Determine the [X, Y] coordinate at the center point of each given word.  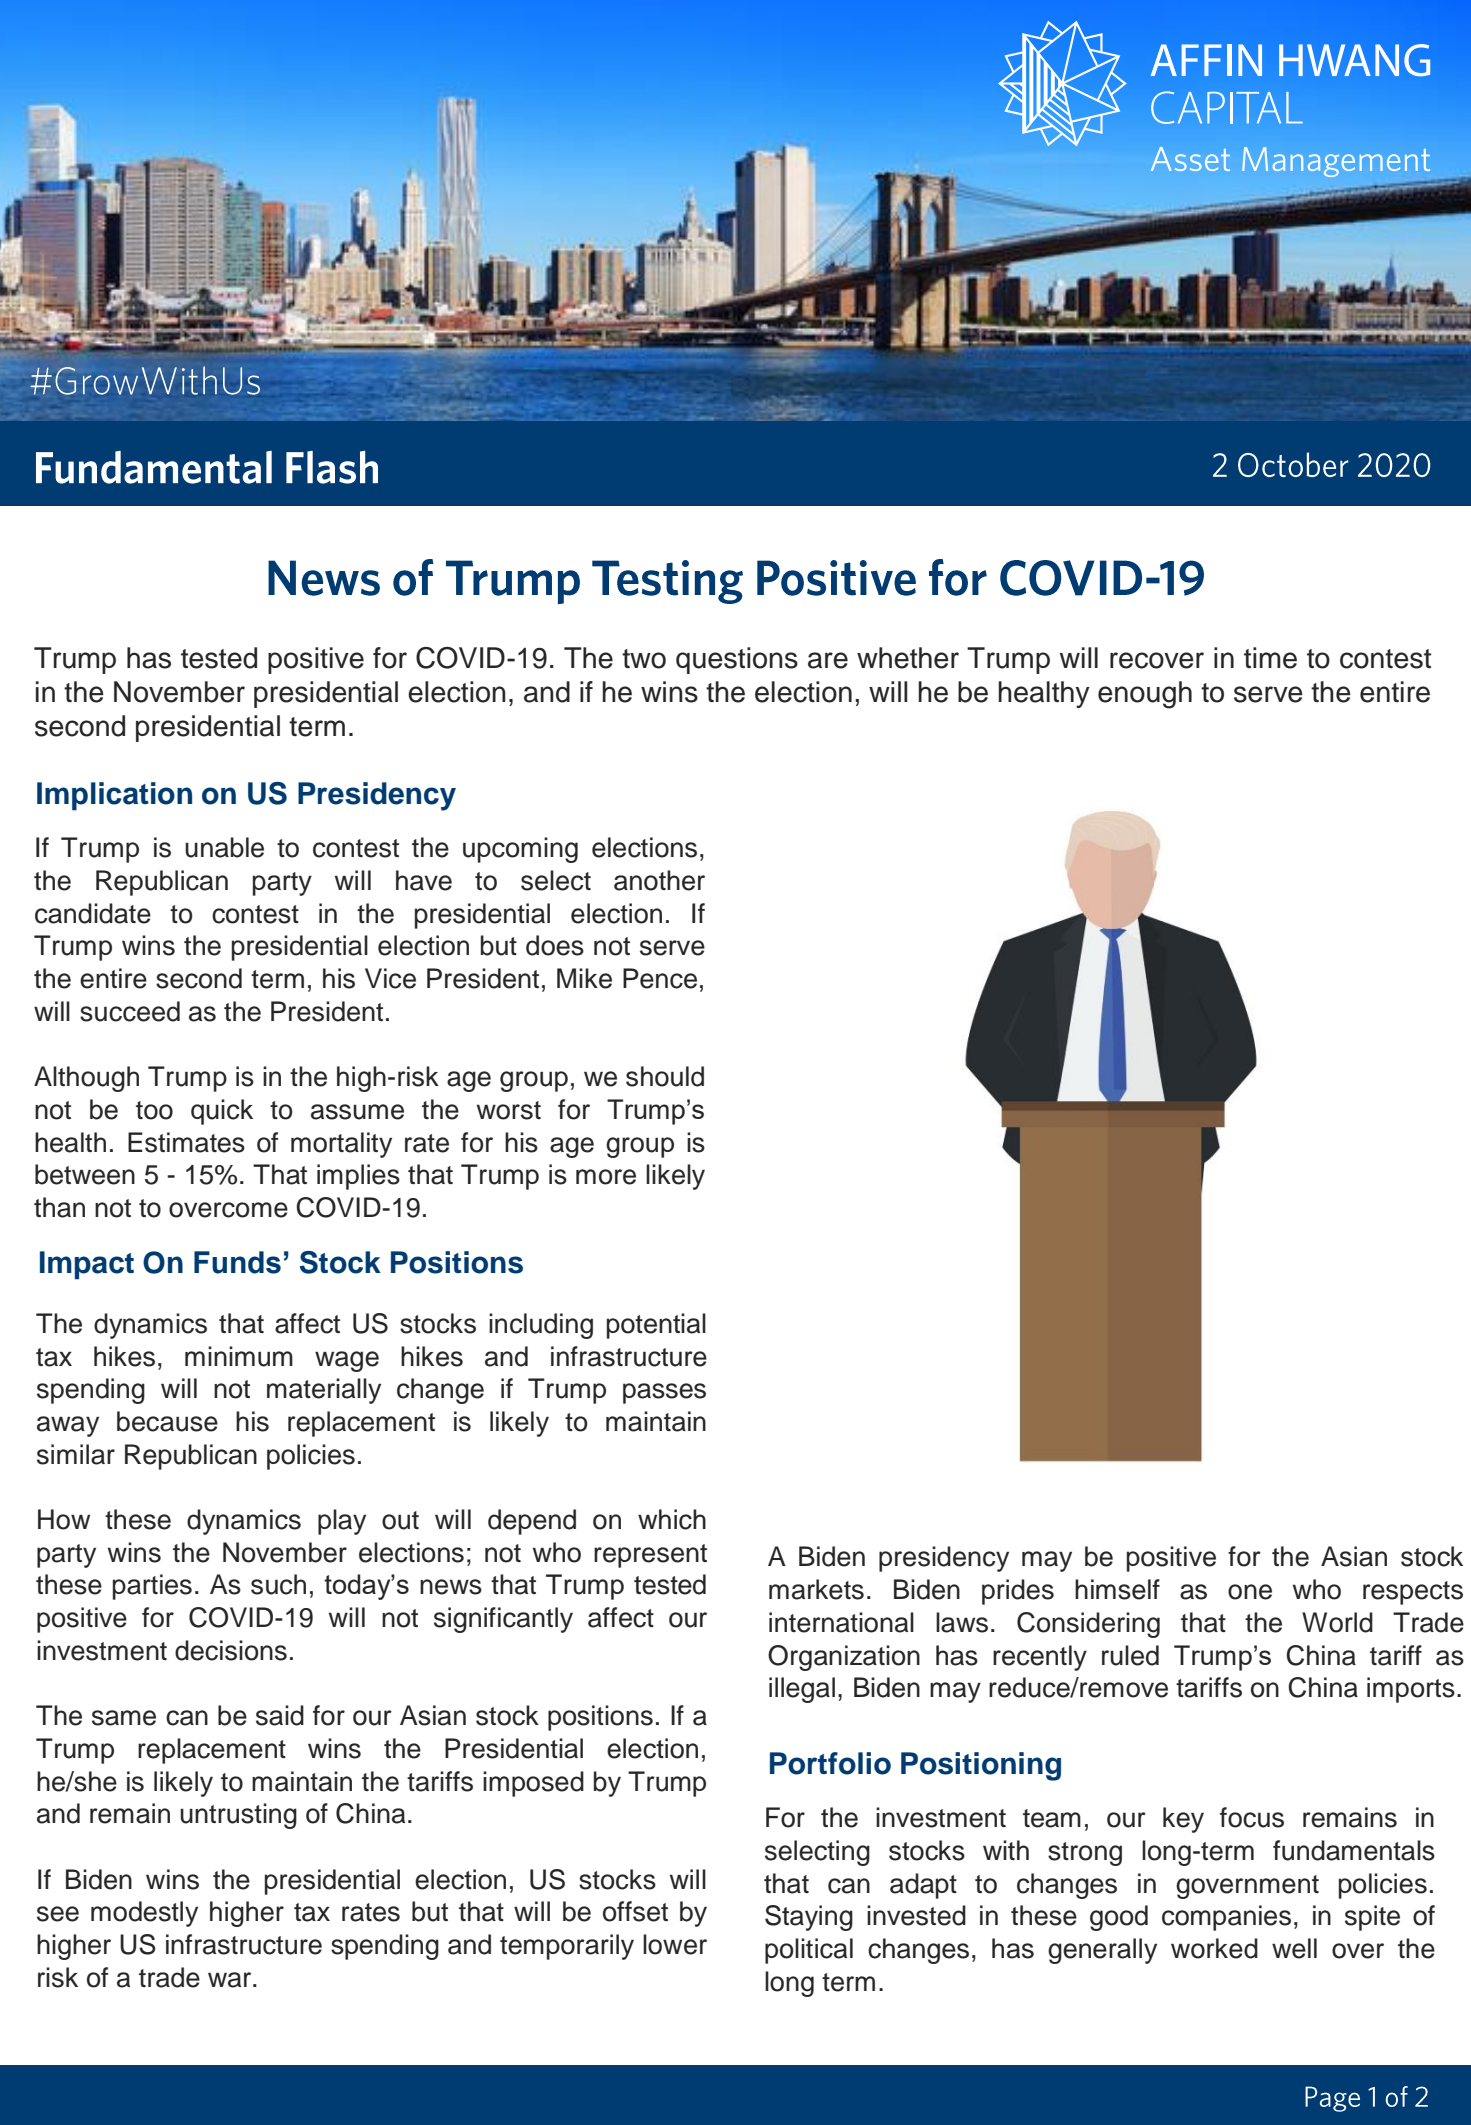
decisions [231, 1650]
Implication [114, 796]
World [1337, 1622]
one [1250, 1592]
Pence [660, 978]
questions [737, 660]
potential [656, 1326]
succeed [130, 1011]
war [231, 1980]
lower [675, 1944]
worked [1214, 1948]
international [841, 1622]
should [665, 1076]
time [1270, 658]
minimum [239, 1356]
